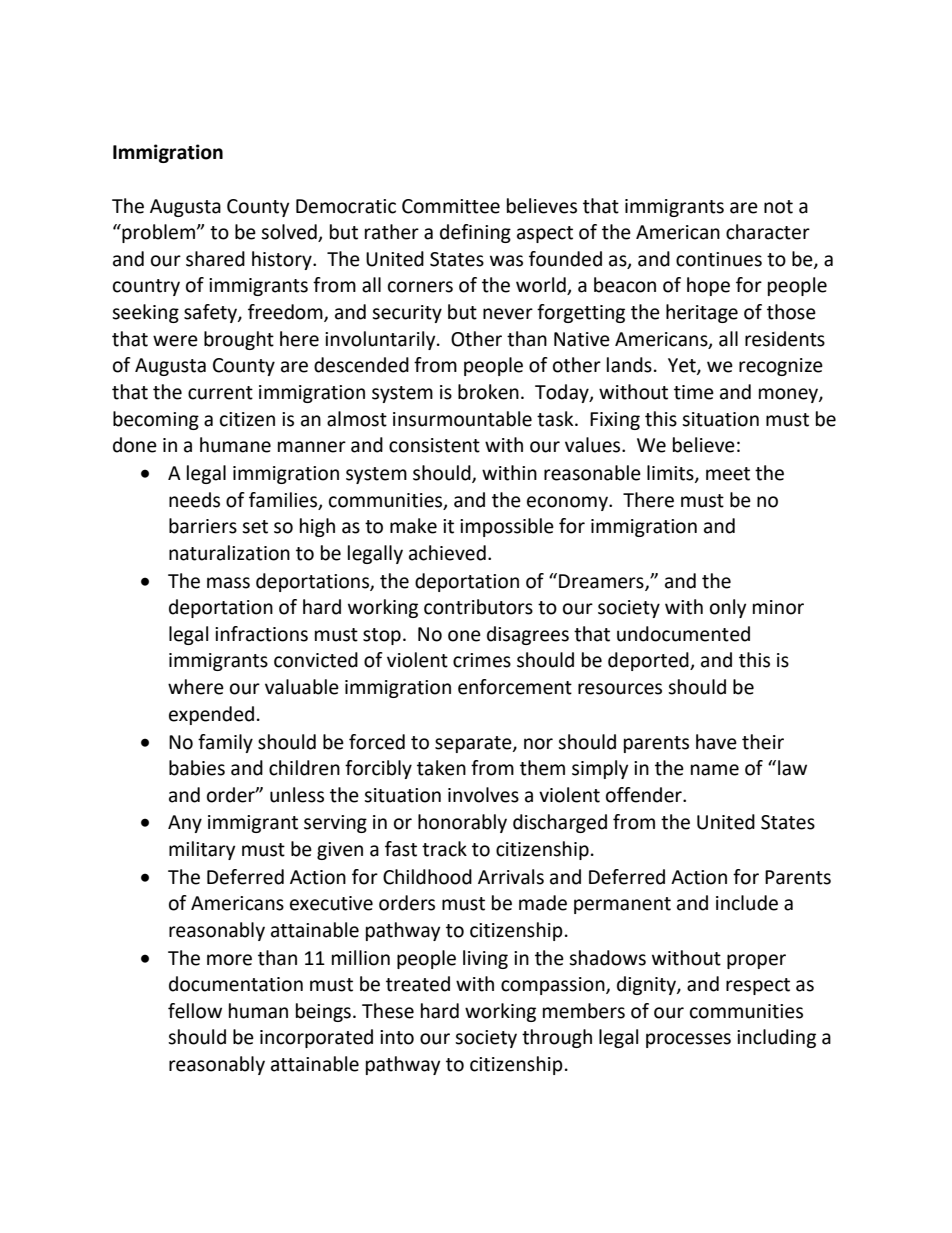 The width and height of the page is (952, 1233). I want to click on only, so click(728, 608).
